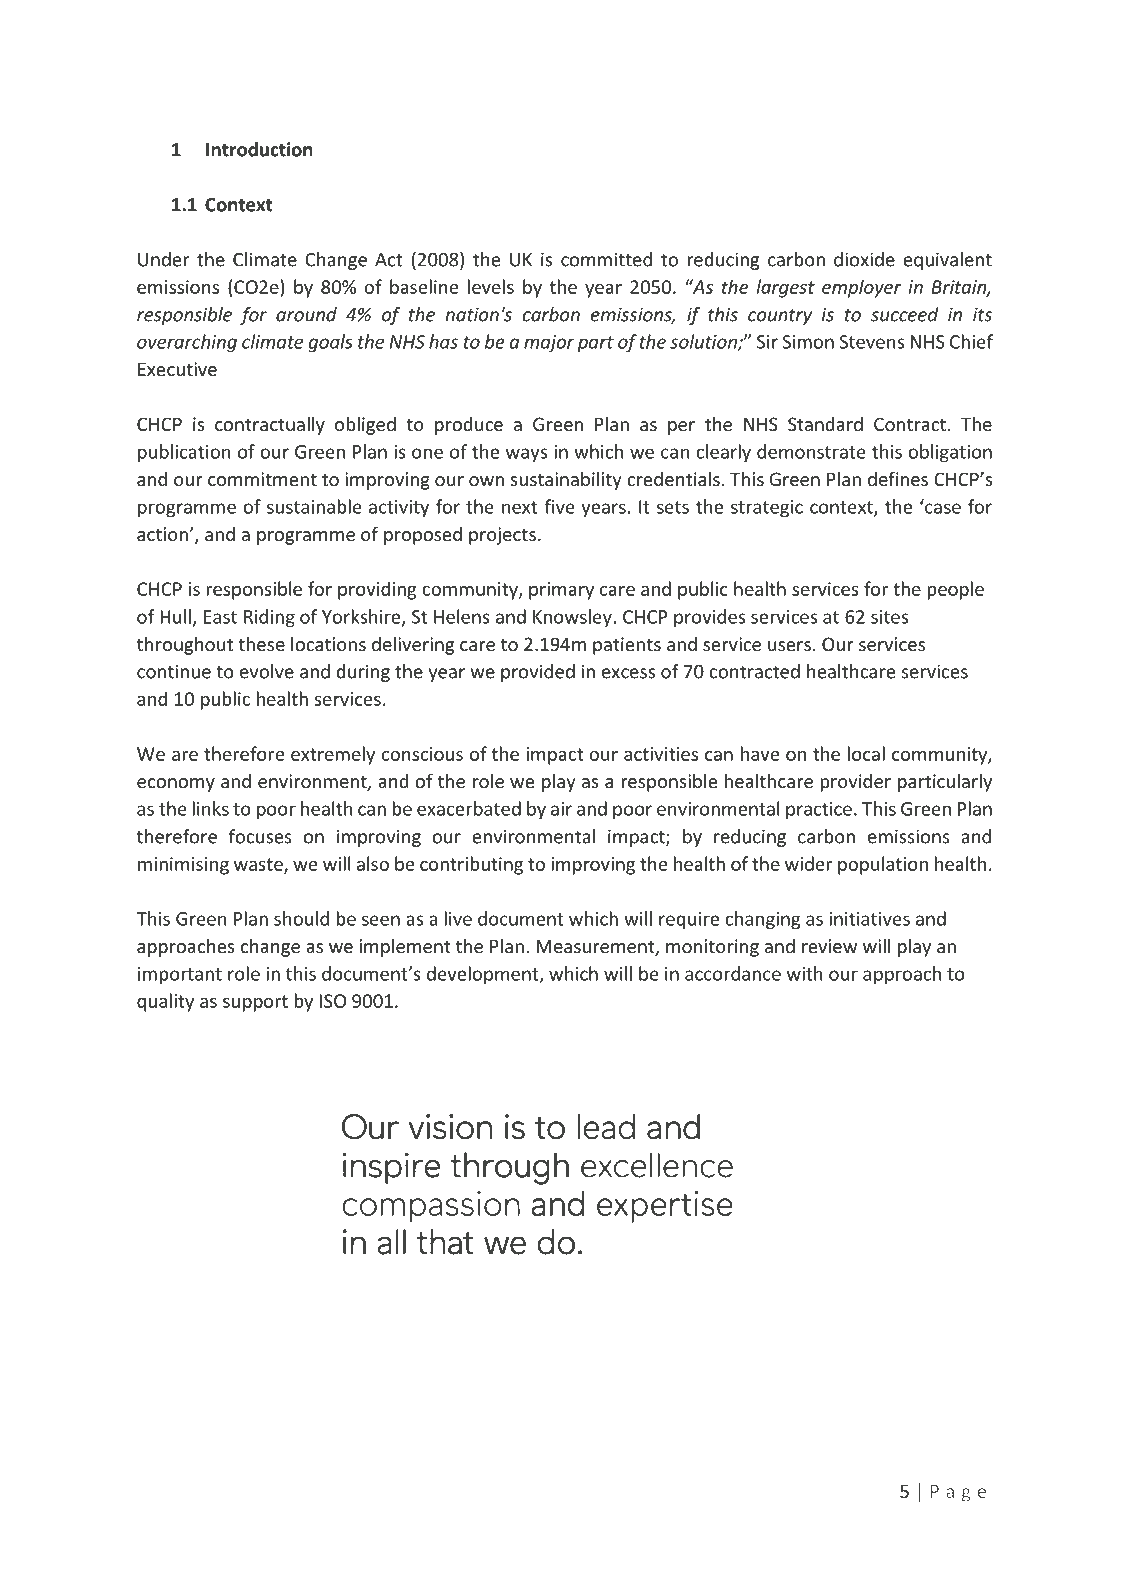 This page has height=1596, width=1129. What do you see at coordinates (856, 783) in the page?
I see `provider` at bounding box center [856, 783].
